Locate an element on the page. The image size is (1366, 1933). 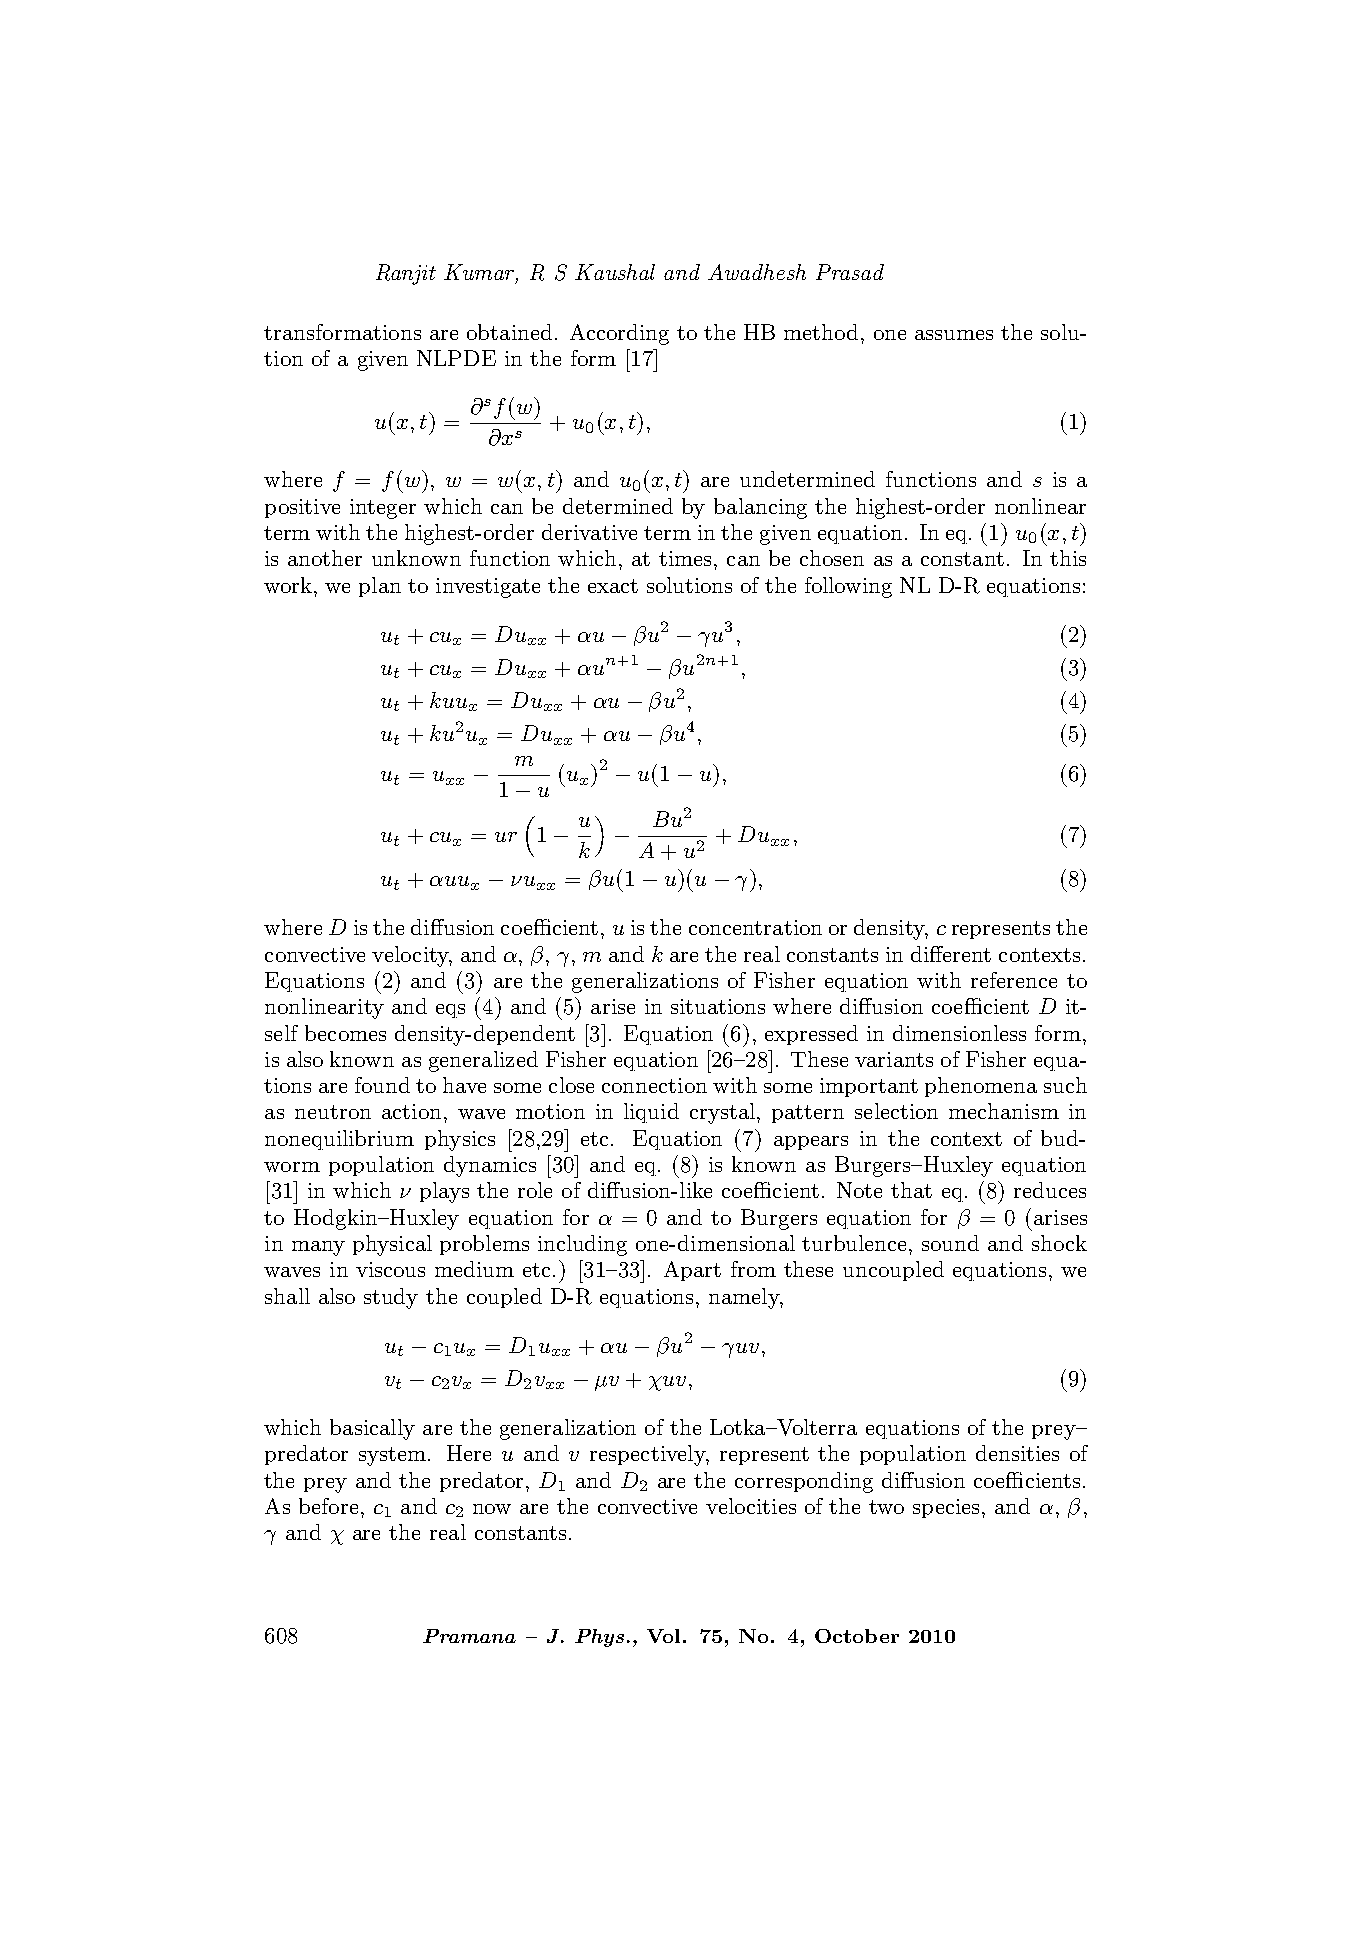
Kumar is located at coordinates (481, 273).
